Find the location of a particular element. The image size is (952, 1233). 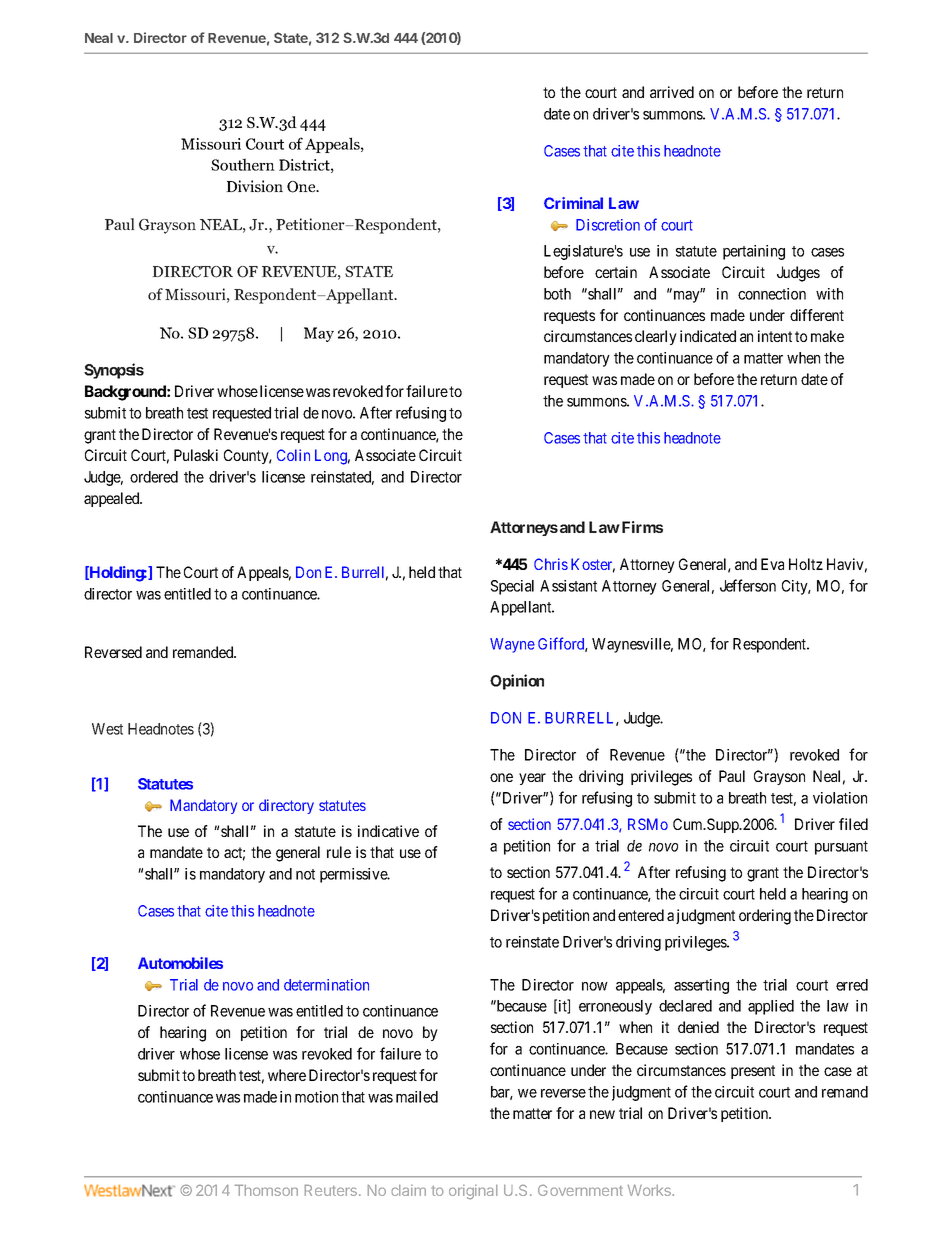

West is located at coordinates (107, 729).
